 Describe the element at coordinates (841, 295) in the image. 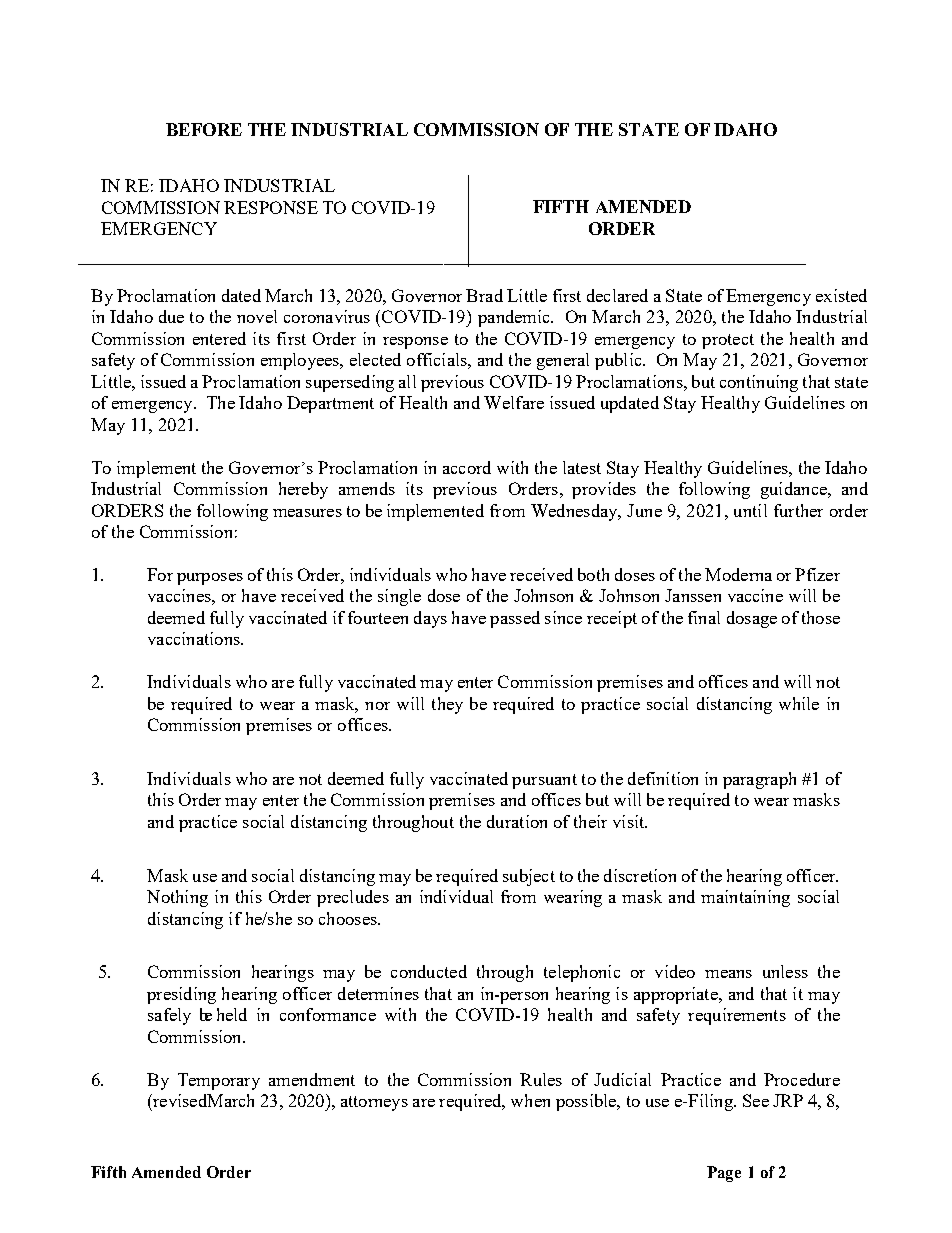

I see `existed` at that location.
